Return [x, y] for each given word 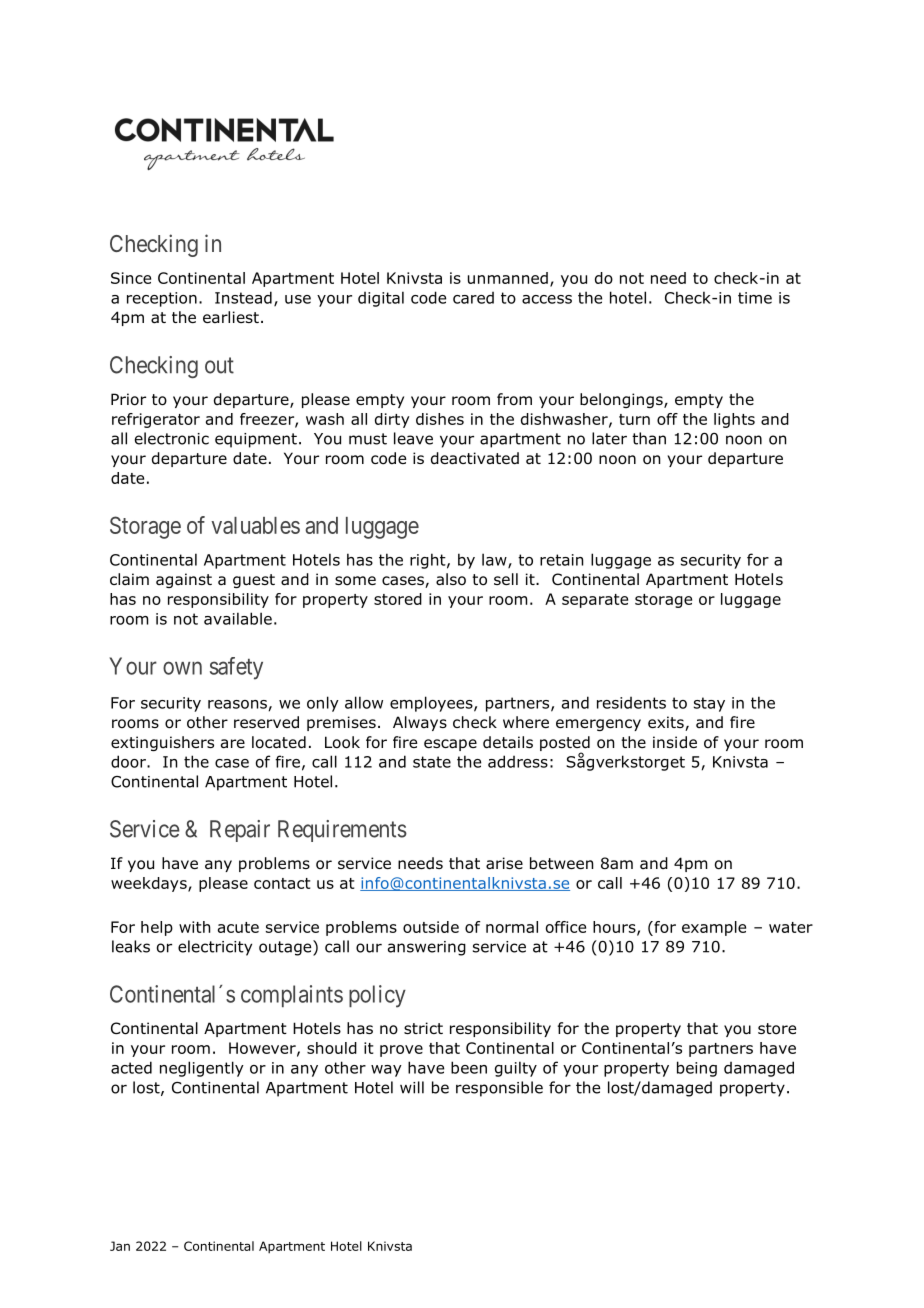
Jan [120, 1246]
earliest [231, 317]
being [697, 1069]
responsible [499, 1089]
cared [473, 298]
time [755, 298]
